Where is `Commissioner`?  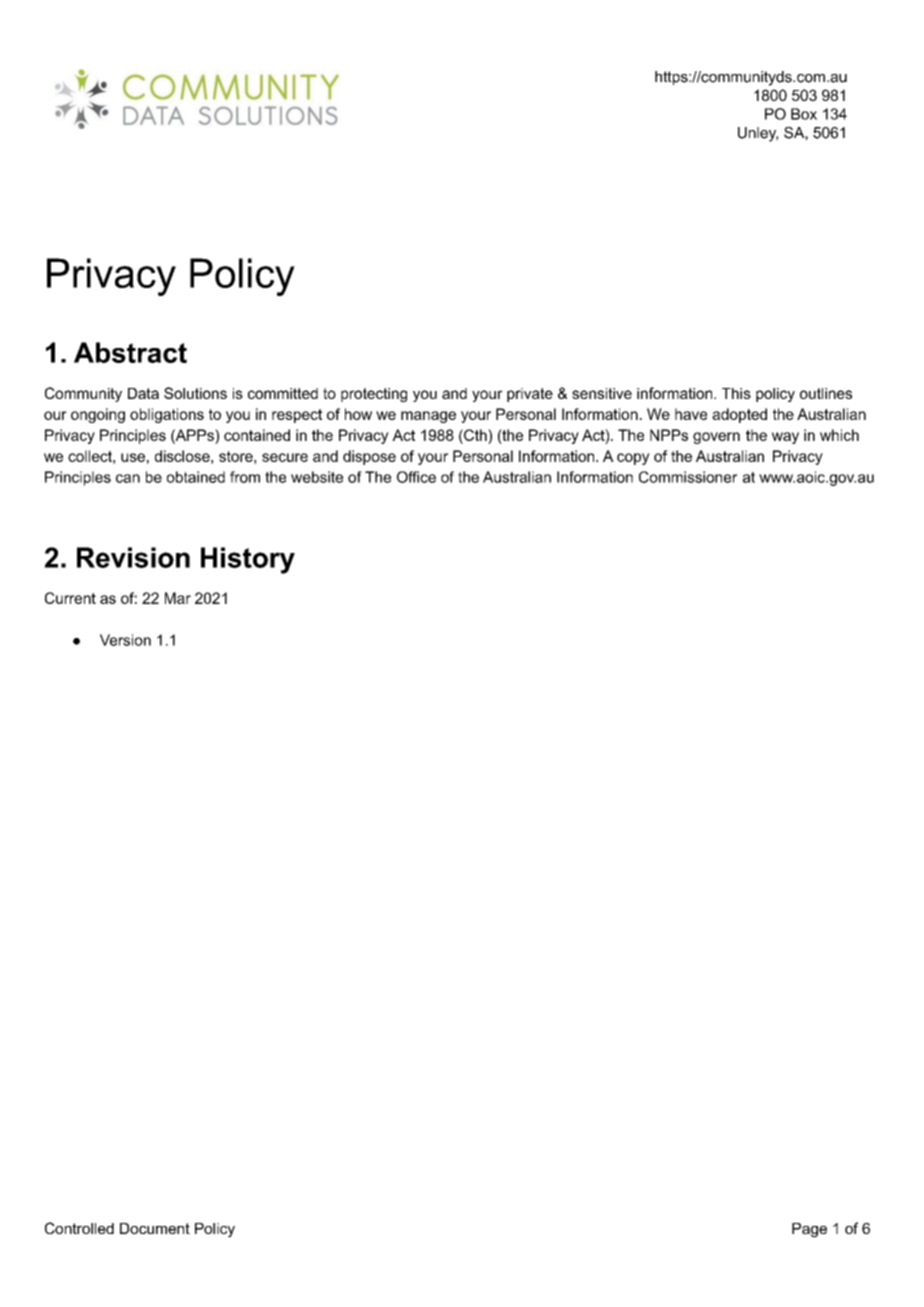
Commissioner is located at coordinates (688, 477).
